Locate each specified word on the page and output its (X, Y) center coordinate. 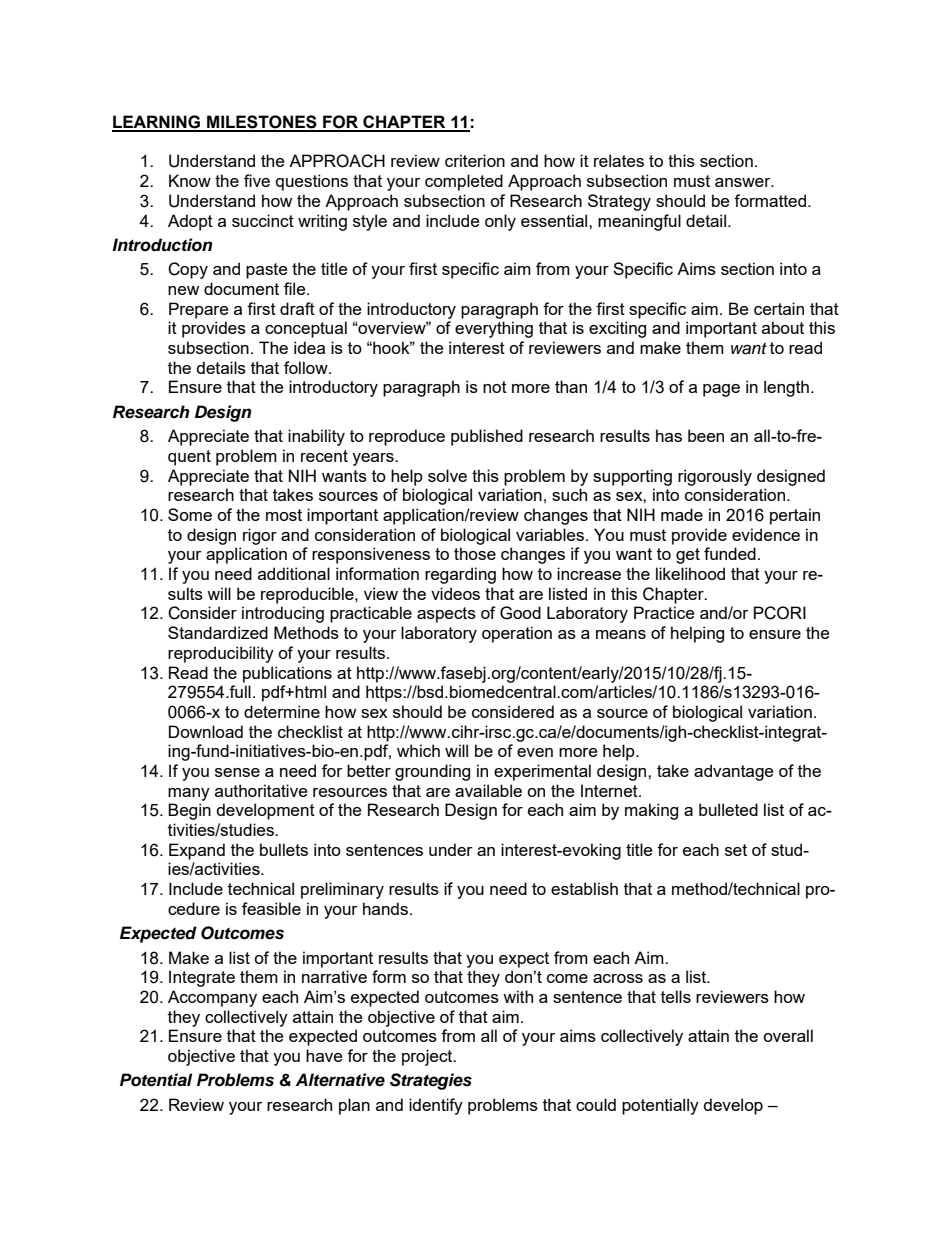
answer (744, 182)
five (257, 180)
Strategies (431, 1081)
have (324, 1055)
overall (788, 1035)
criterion (475, 160)
